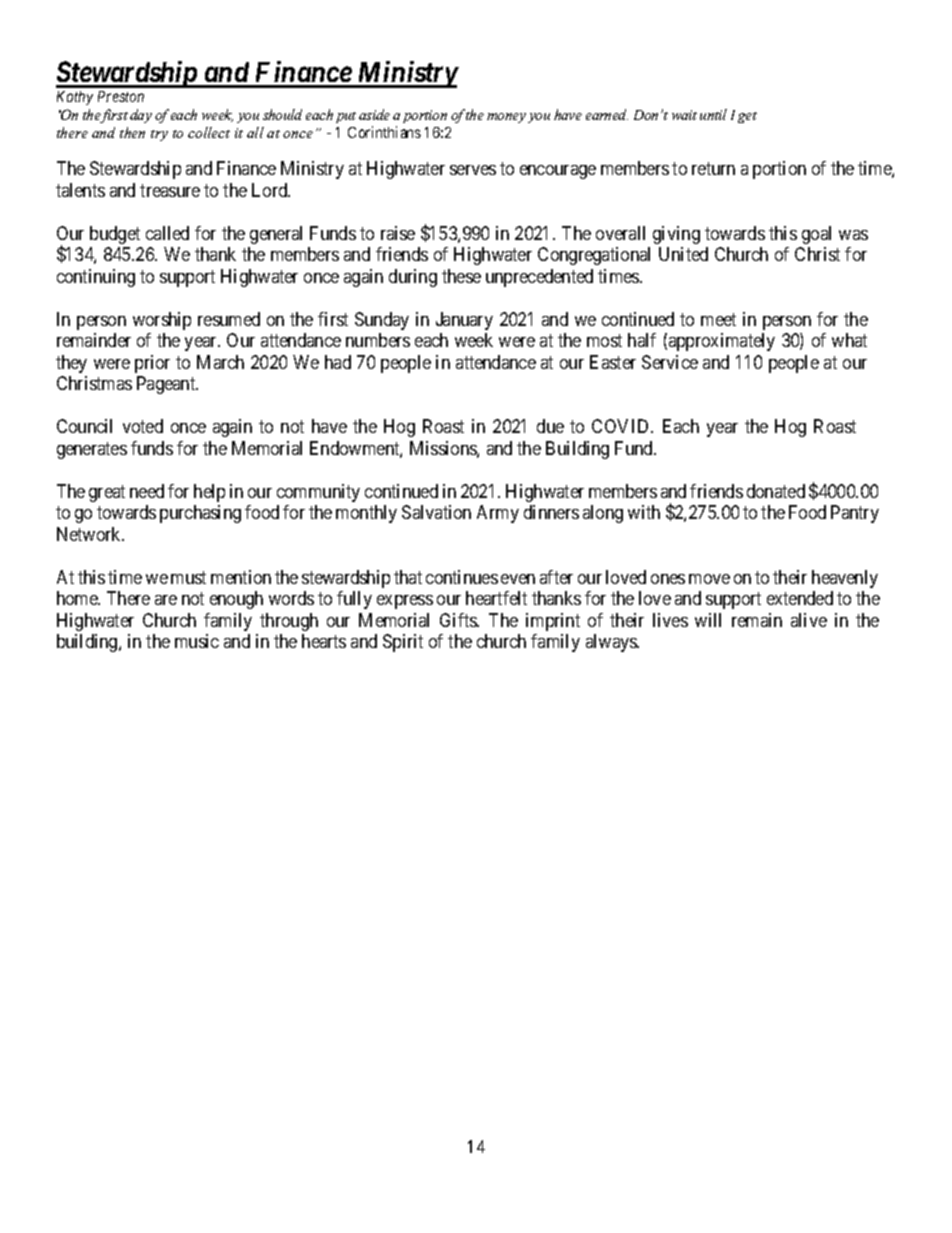  What do you see at coordinates (506, 118) in the screenshot?
I see `money` at bounding box center [506, 118].
